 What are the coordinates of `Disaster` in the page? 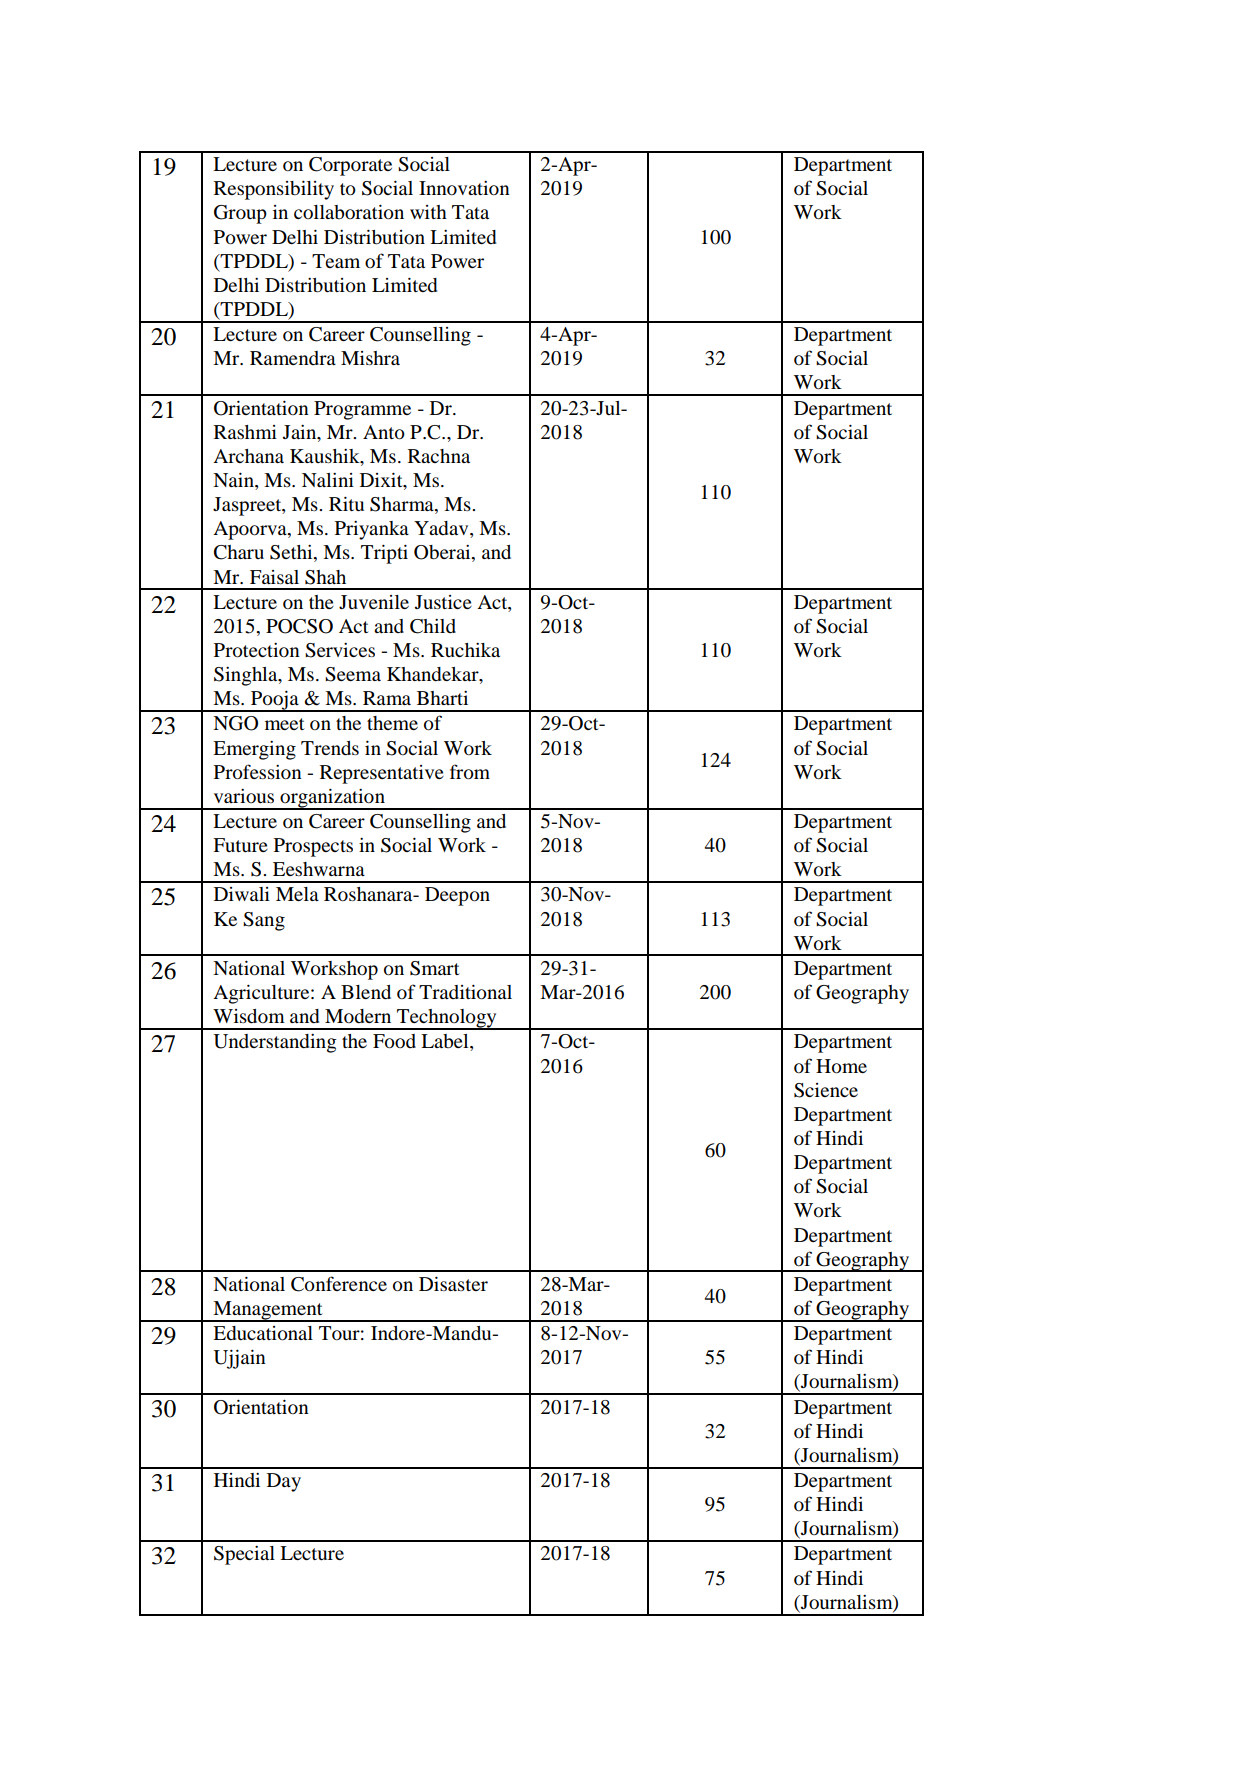 It's located at (453, 1284).
